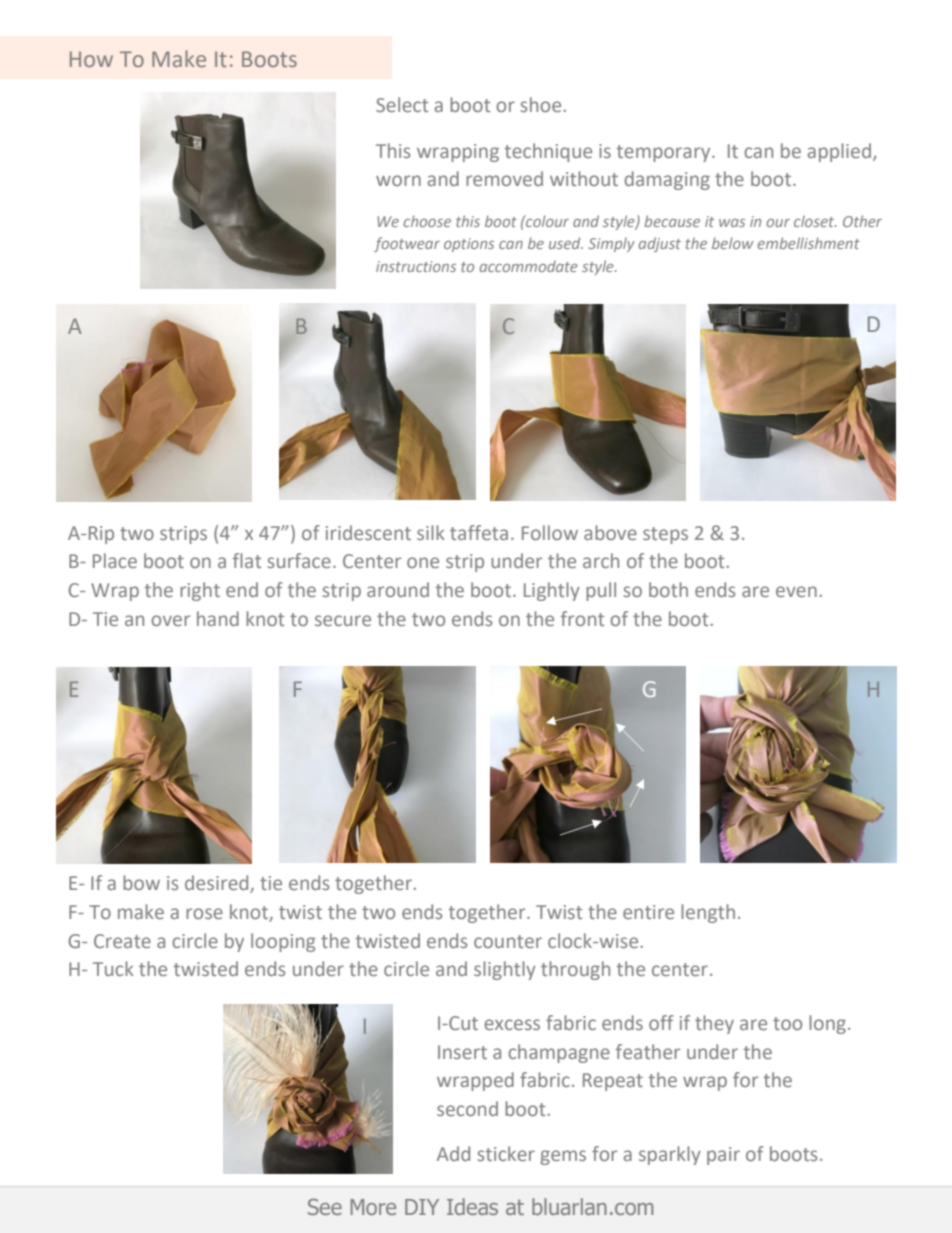 The width and height of the screenshot is (952, 1233). I want to click on rose, so click(204, 913).
